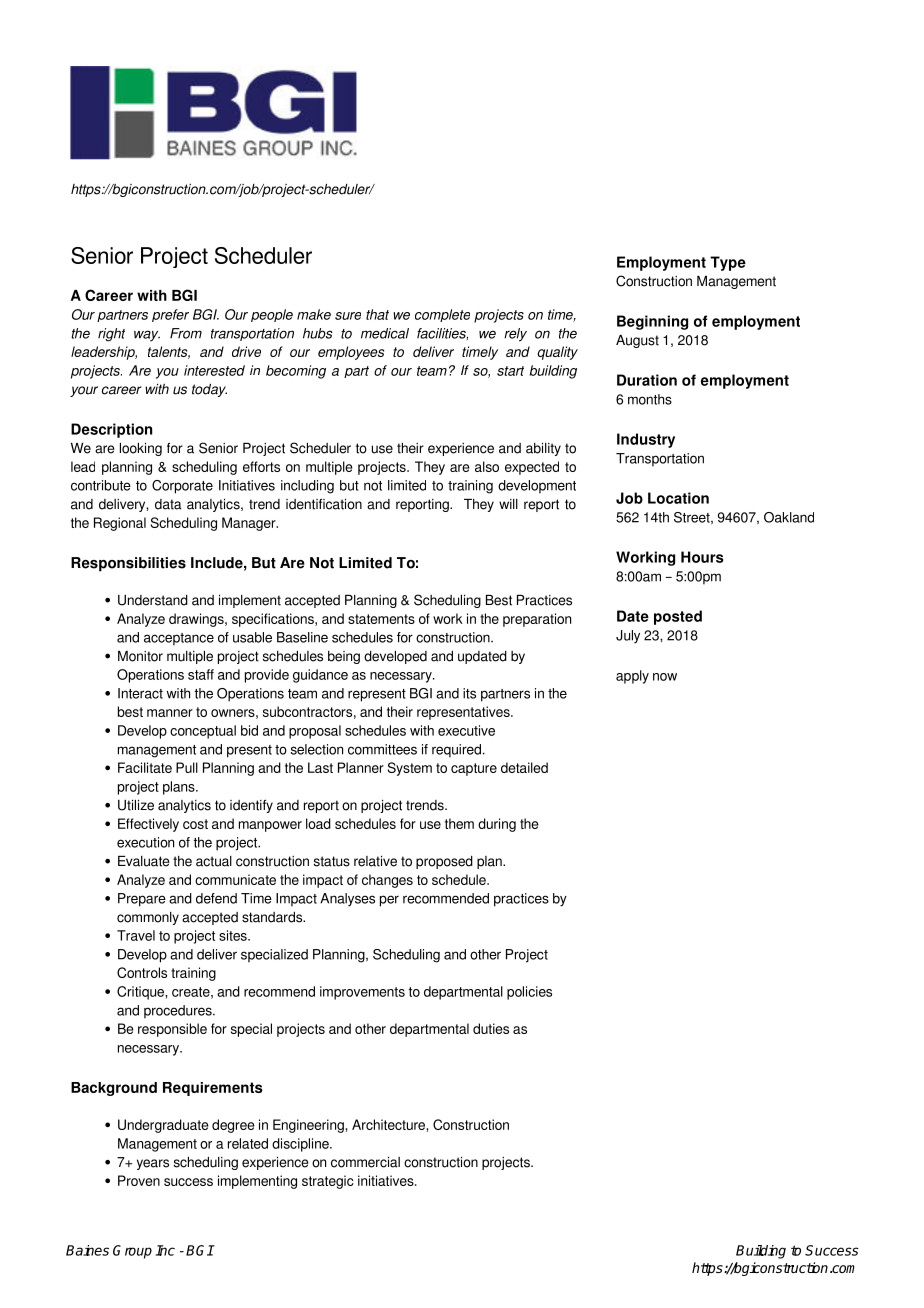 This screenshot has width=924, height=1308. What do you see at coordinates (728, 263) in the screenshot?
I see `Type` at bounding box center [728, 263].
